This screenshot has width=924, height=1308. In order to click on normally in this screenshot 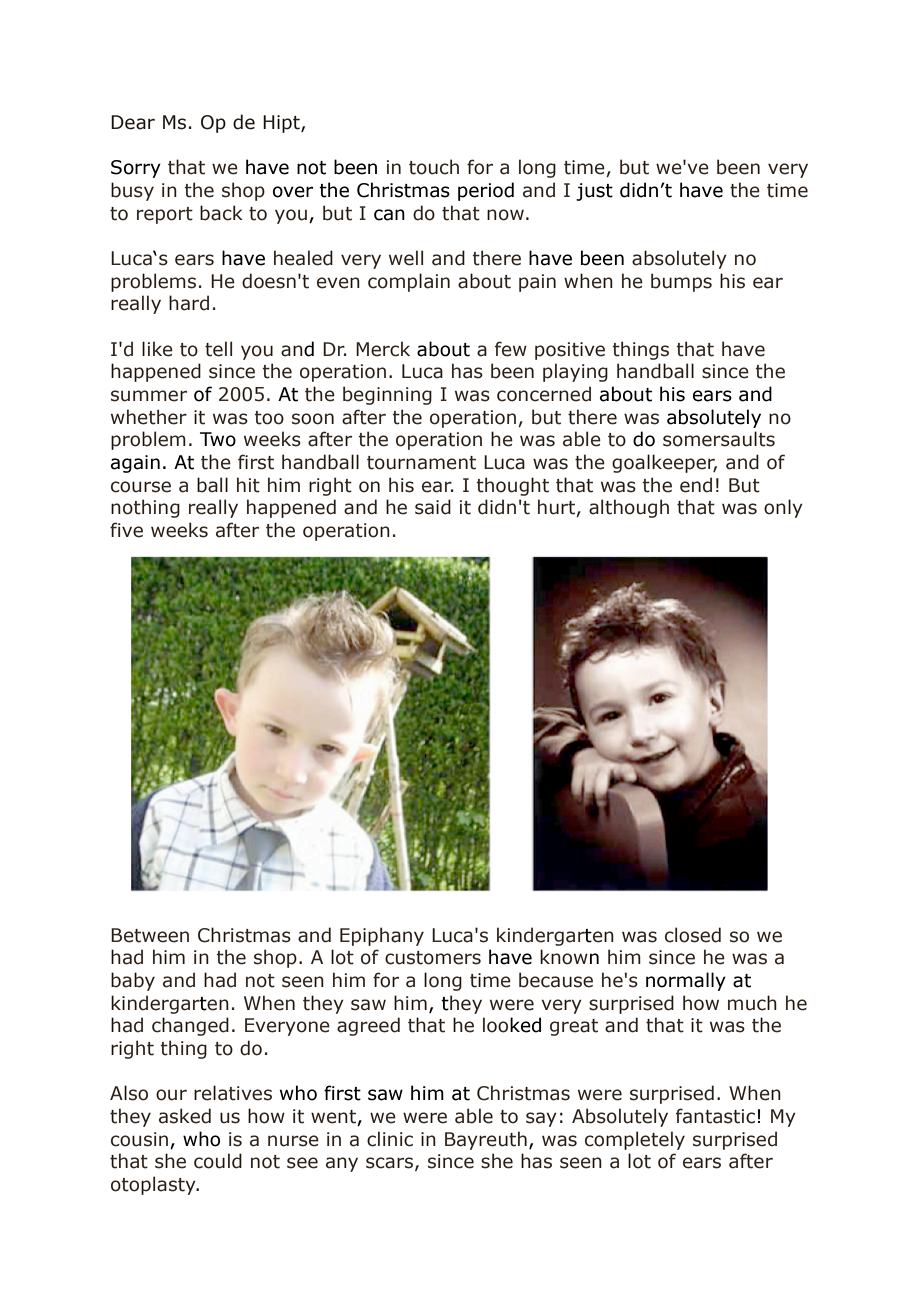, I will do `click(686, 981)`.
